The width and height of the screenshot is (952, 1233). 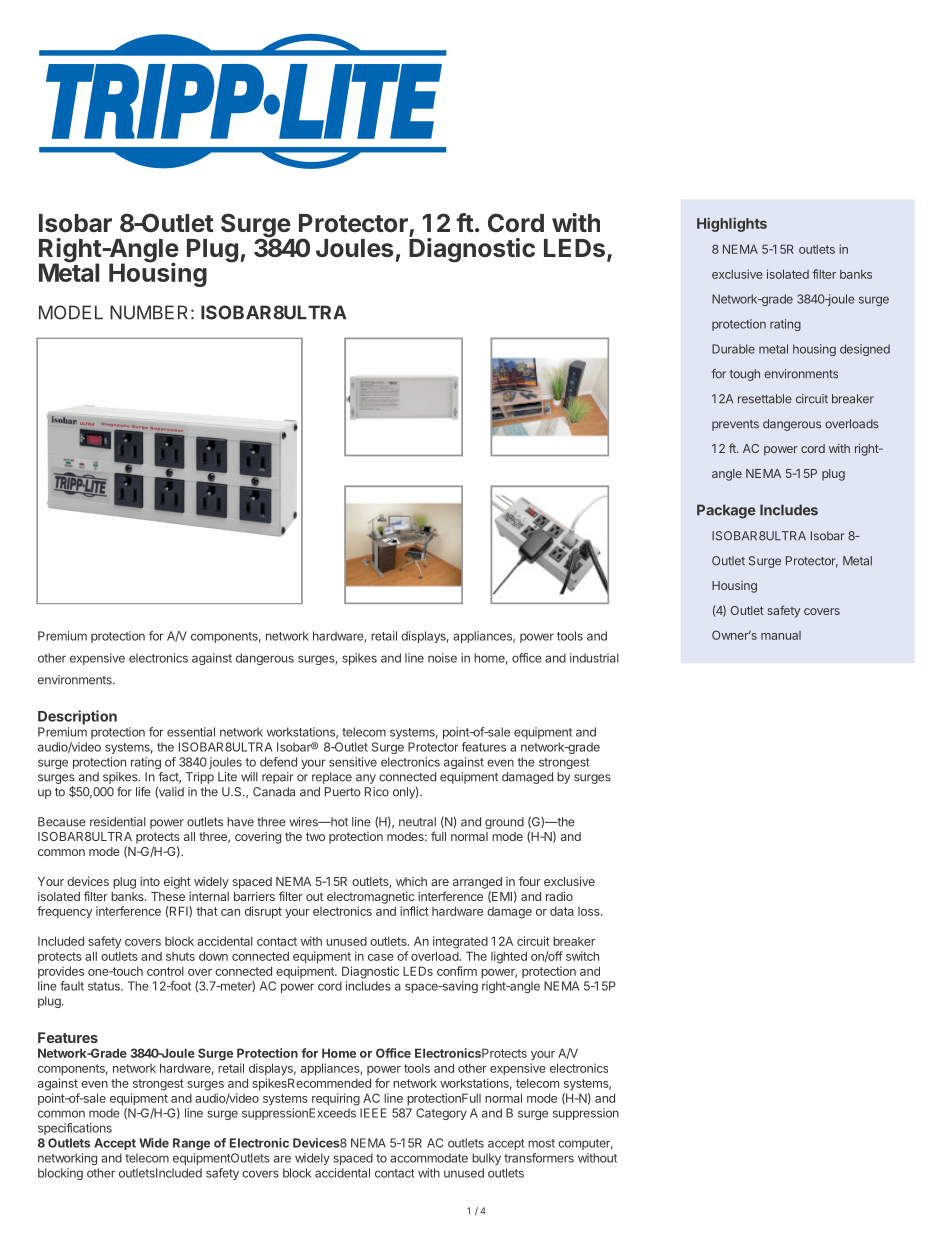 I want to click on Description, so click(x=77, y=717).
